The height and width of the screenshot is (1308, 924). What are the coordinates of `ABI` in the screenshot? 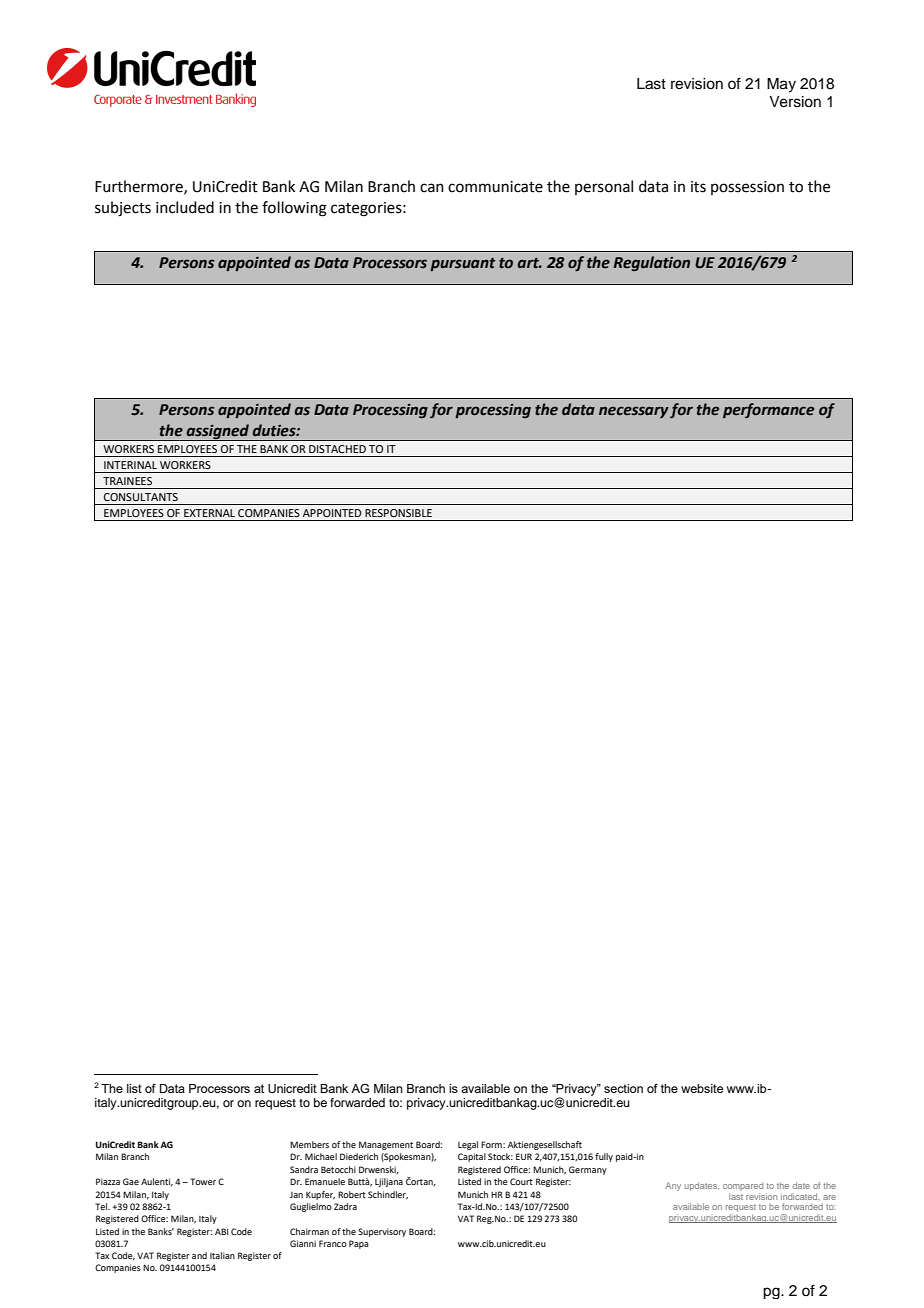 It's located at (221, 1231).
